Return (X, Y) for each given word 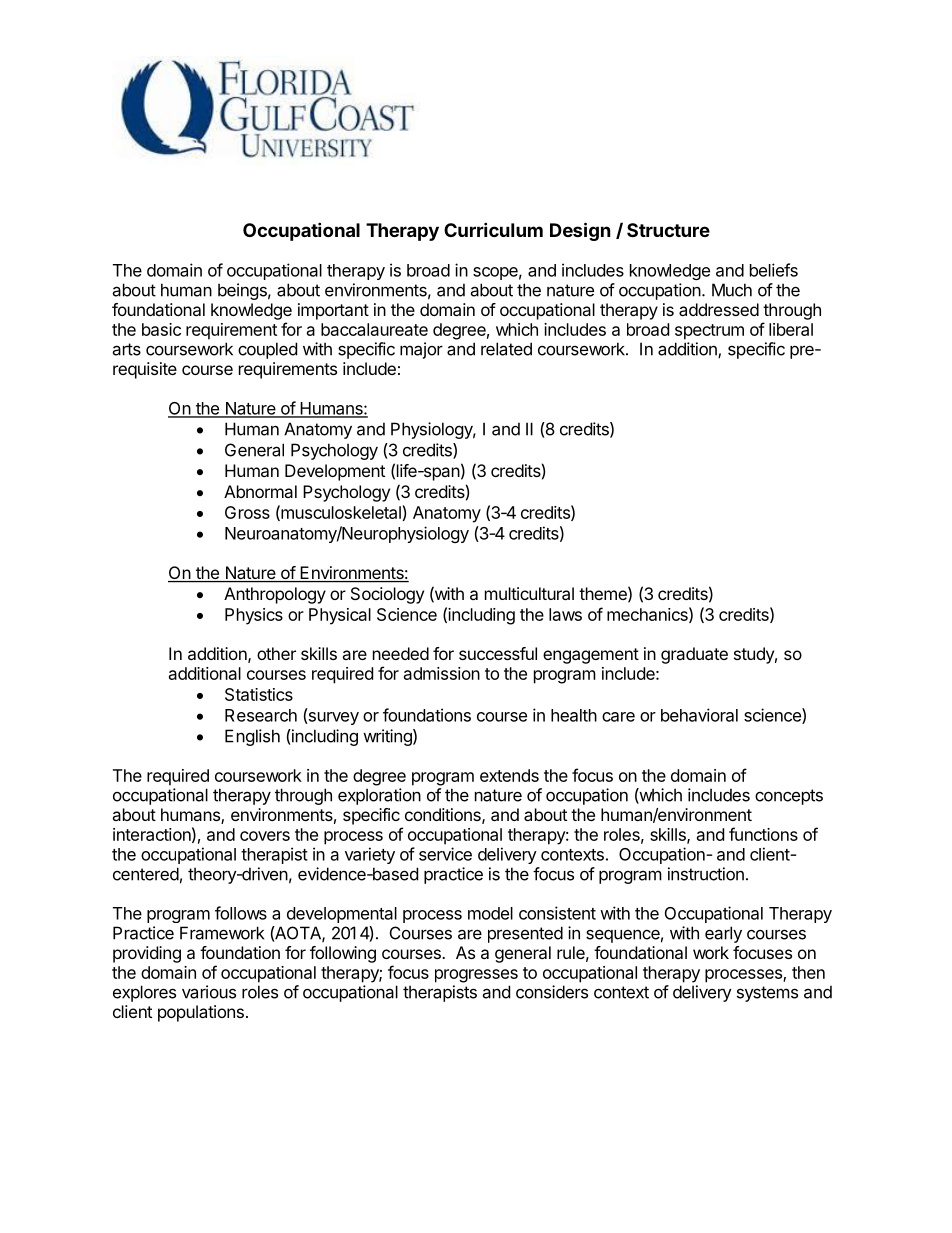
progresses (476, 976)
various (209, 992)
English (252, 737)
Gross (247, 512)
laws (565, 614)
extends (509, 775)
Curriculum (493, 229)
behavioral (699, 715)
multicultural (529, 593)
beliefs (774, 270)
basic (161, 329)
